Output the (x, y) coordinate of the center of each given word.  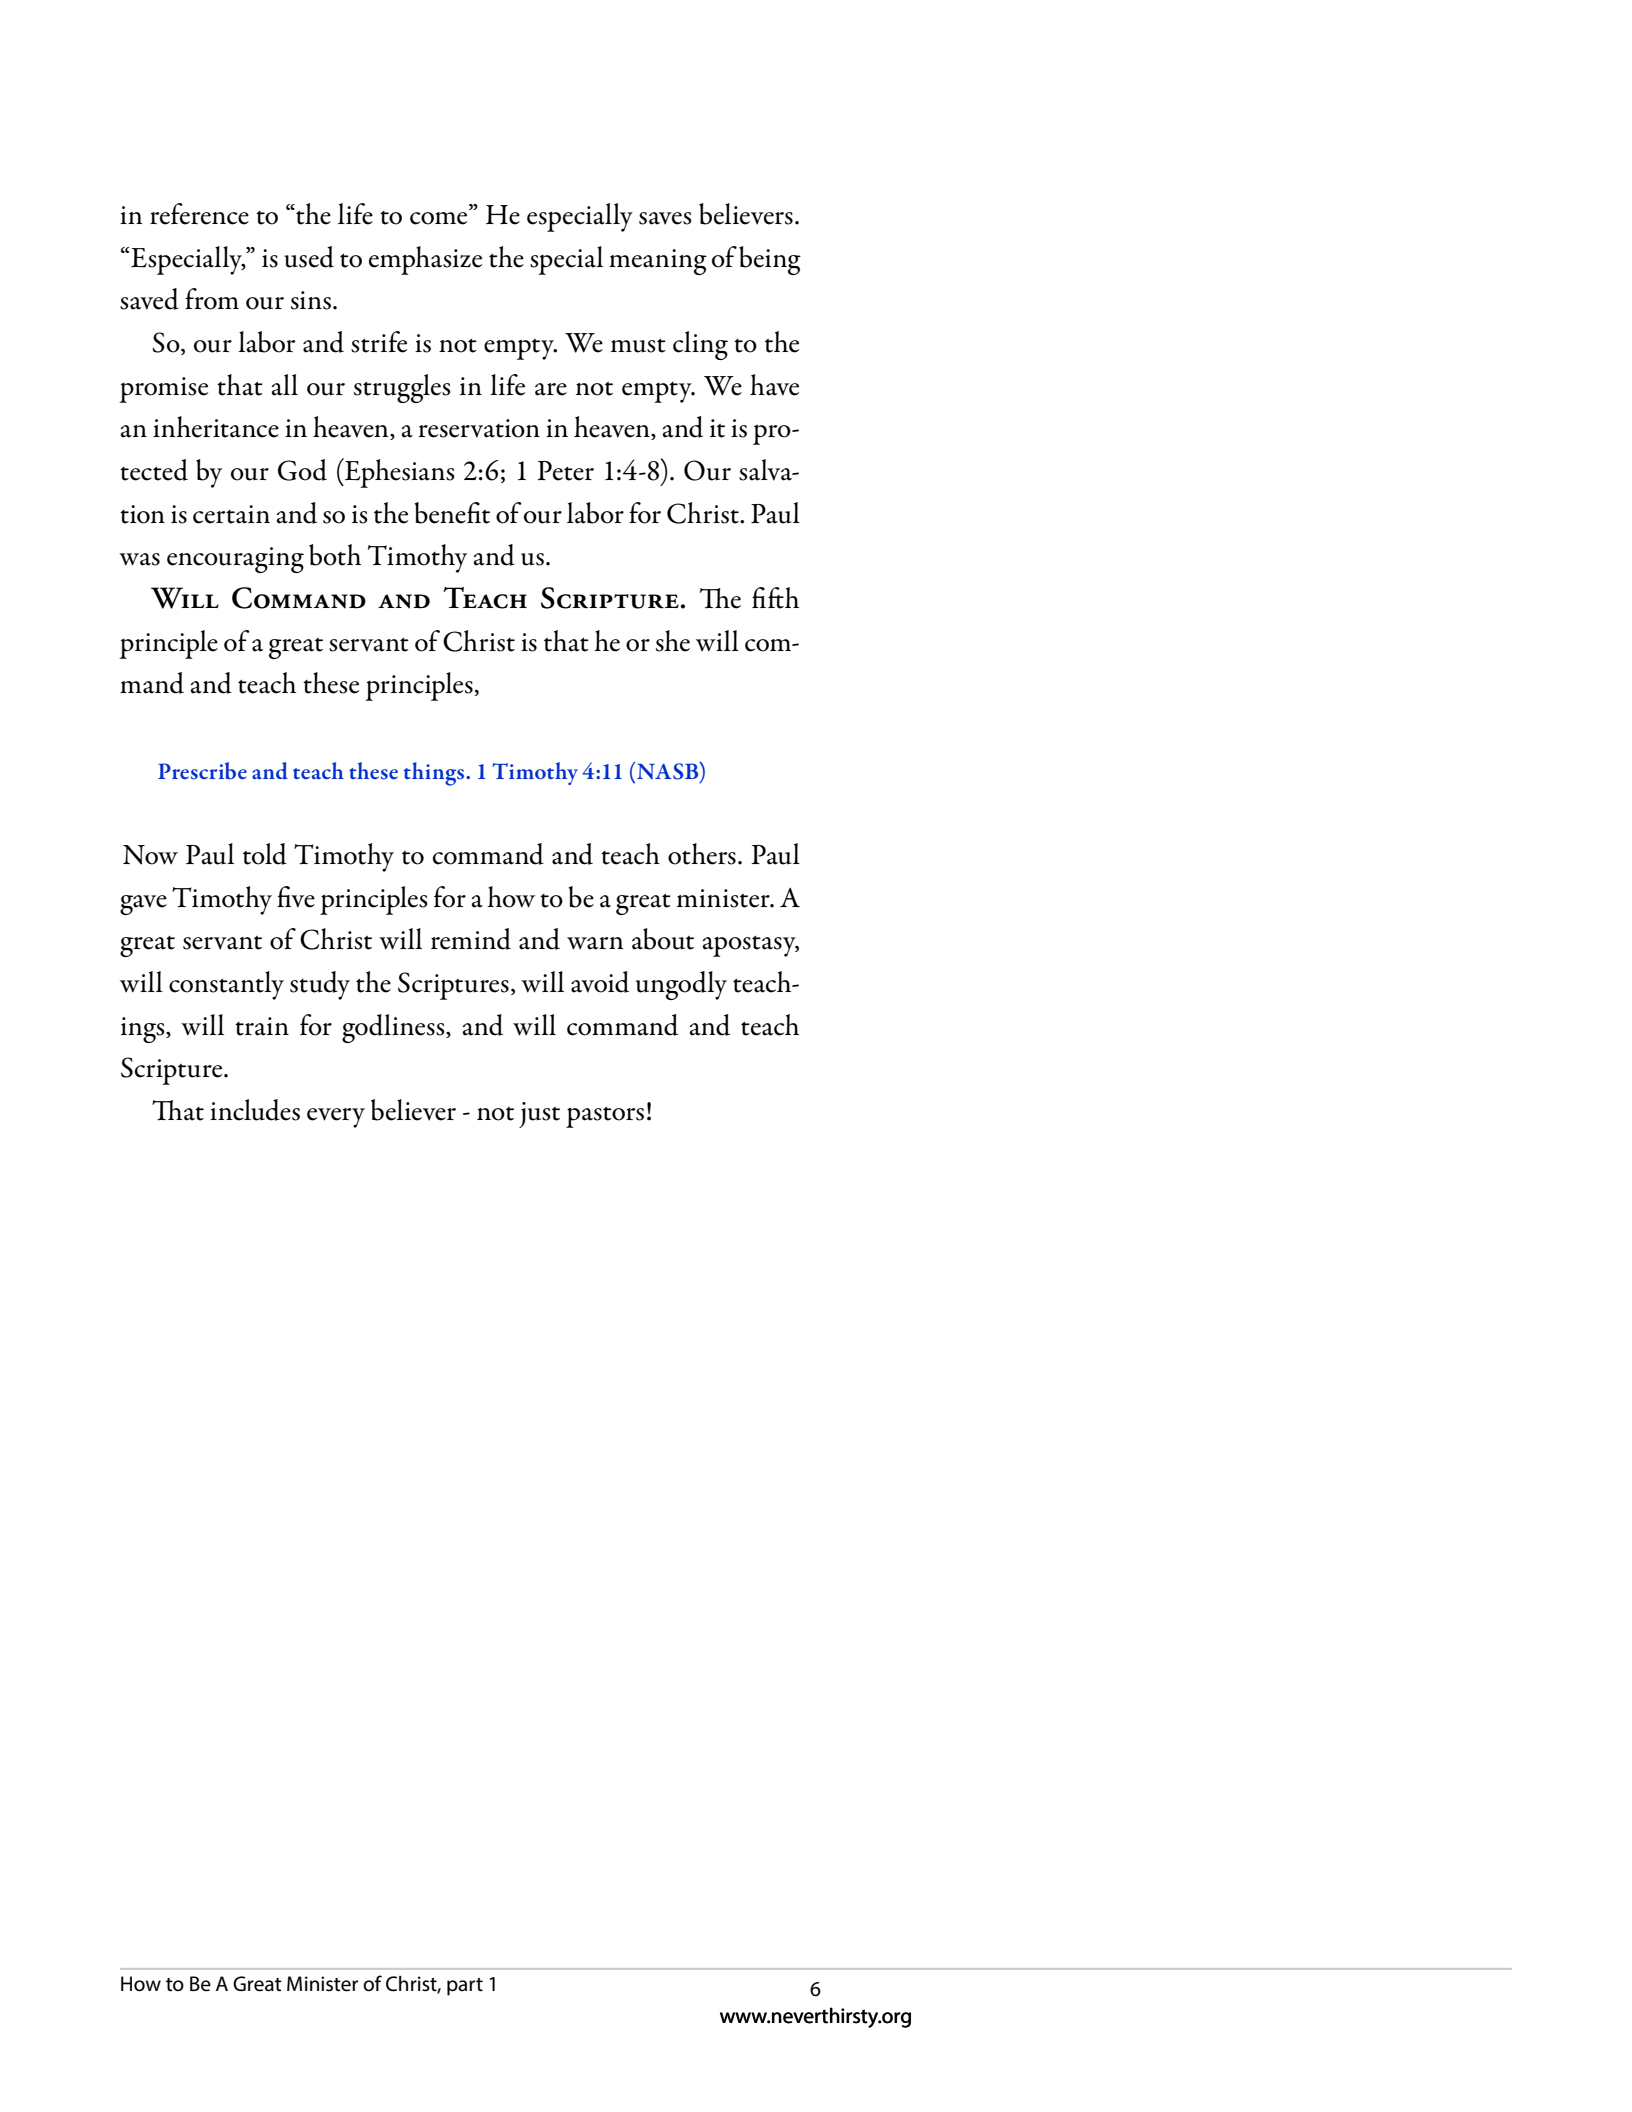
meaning (658, 262)
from (212, 299)
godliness (394, 1028)
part (465, 1987)
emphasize (425, 260)
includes (255, 1110)
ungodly (681, 985)
